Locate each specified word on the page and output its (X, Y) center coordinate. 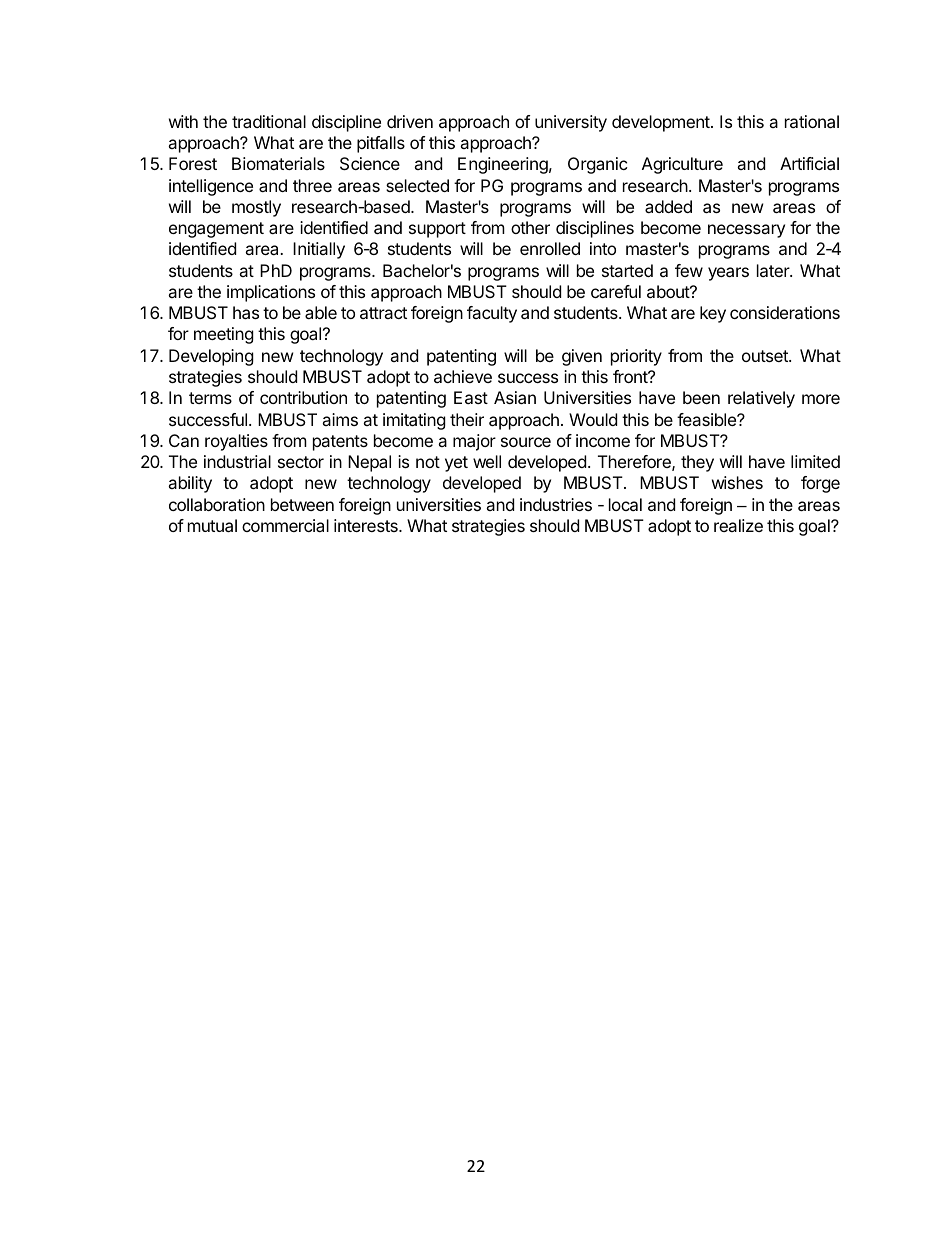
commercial (285, 525)
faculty (492, 314)
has (246, 312)
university (571, 123)
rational (812, 121)
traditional (269, 121)
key (713, 314)
